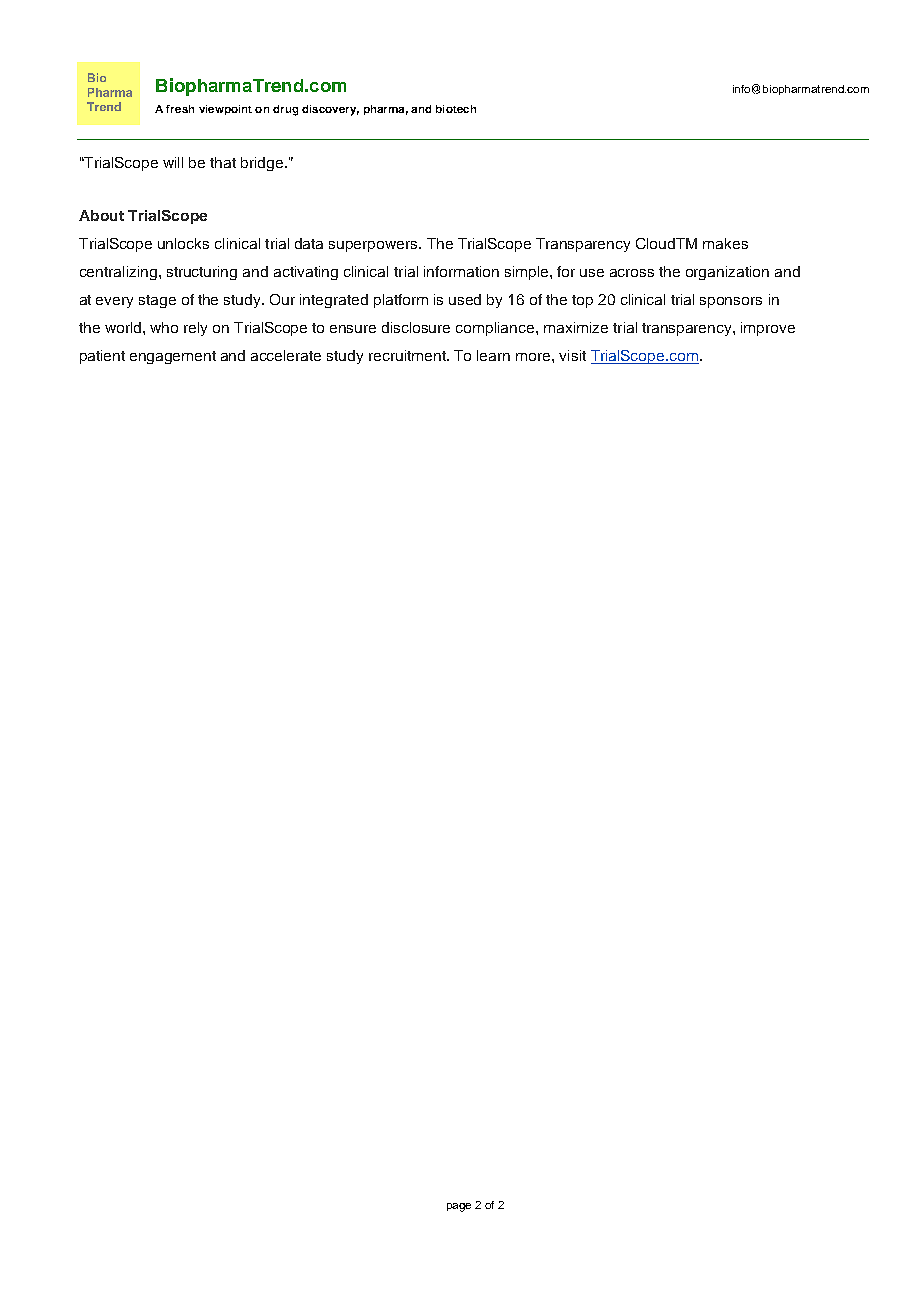 The height and width of the document is (1308, 924). What do you see at coordinates (173, 357) in the document?
I see `engagement` at bounding box center [173, 357].
